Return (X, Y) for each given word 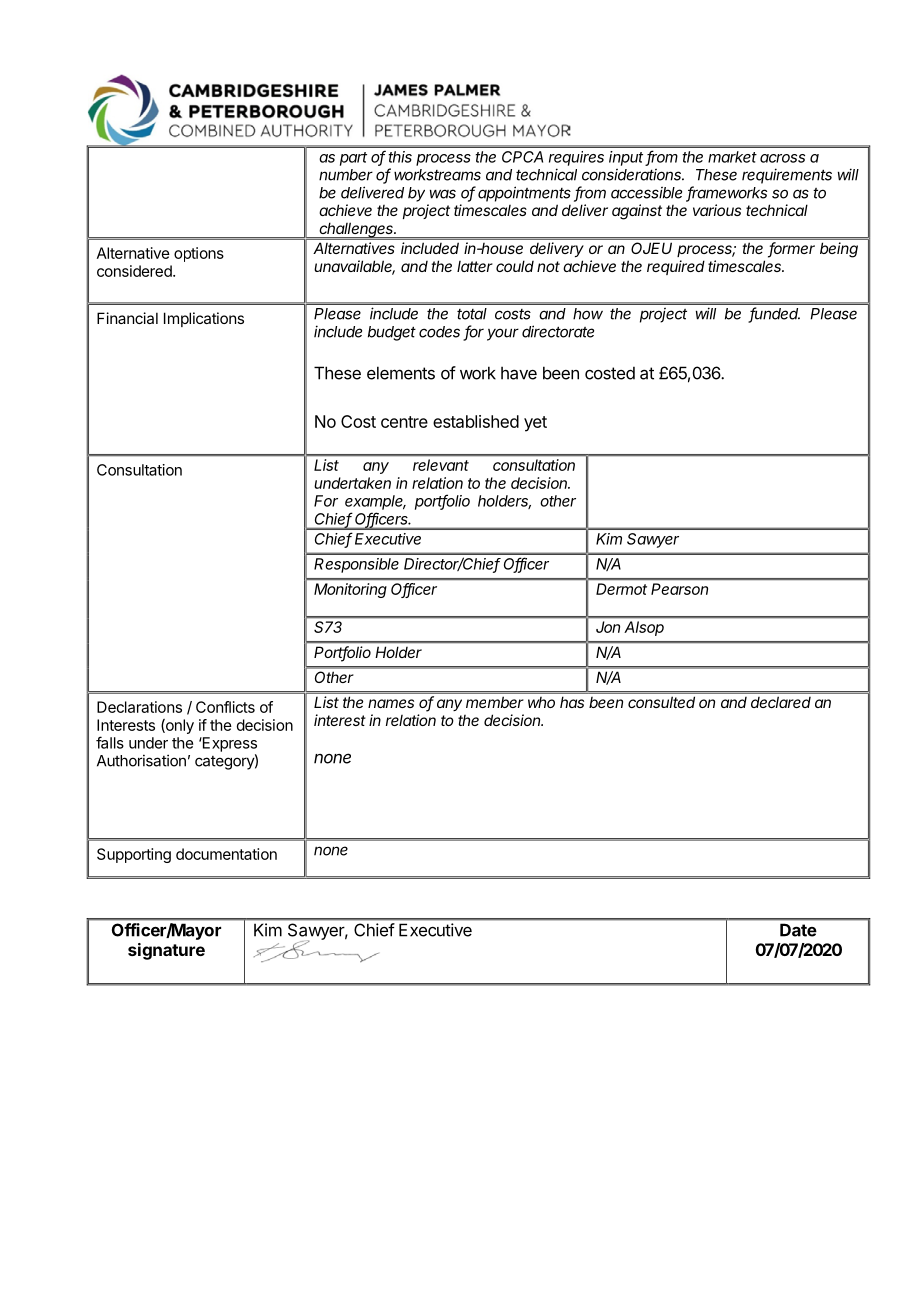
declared (781, 702)
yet (535, 424)
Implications (204, 319)
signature (166, 951)
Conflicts (225, 707)
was (443, 194)
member (494, 702)
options (199, 254)
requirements (787, 176)
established (476, 421)
